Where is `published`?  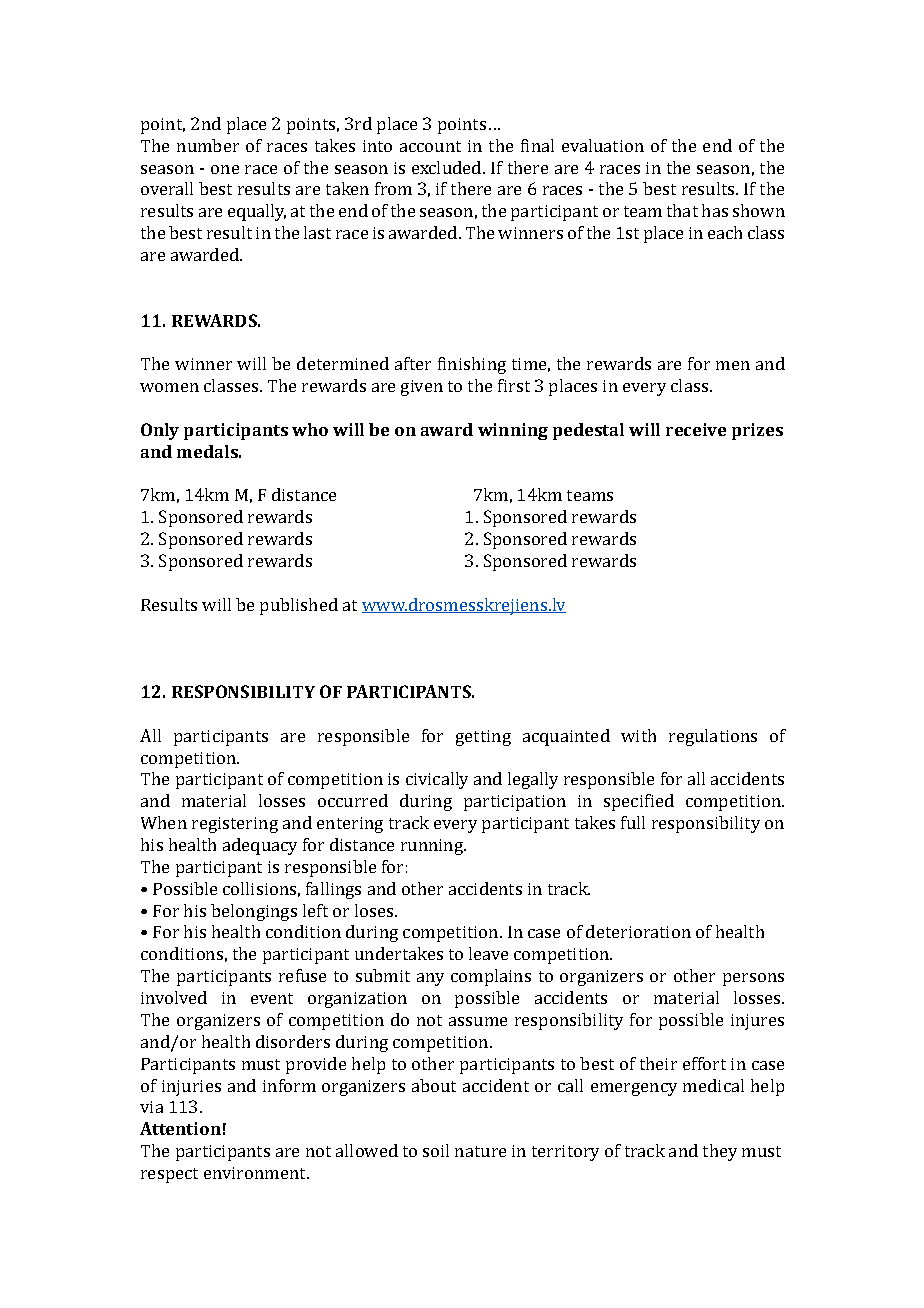 published is located at coordinates (299, 606).
